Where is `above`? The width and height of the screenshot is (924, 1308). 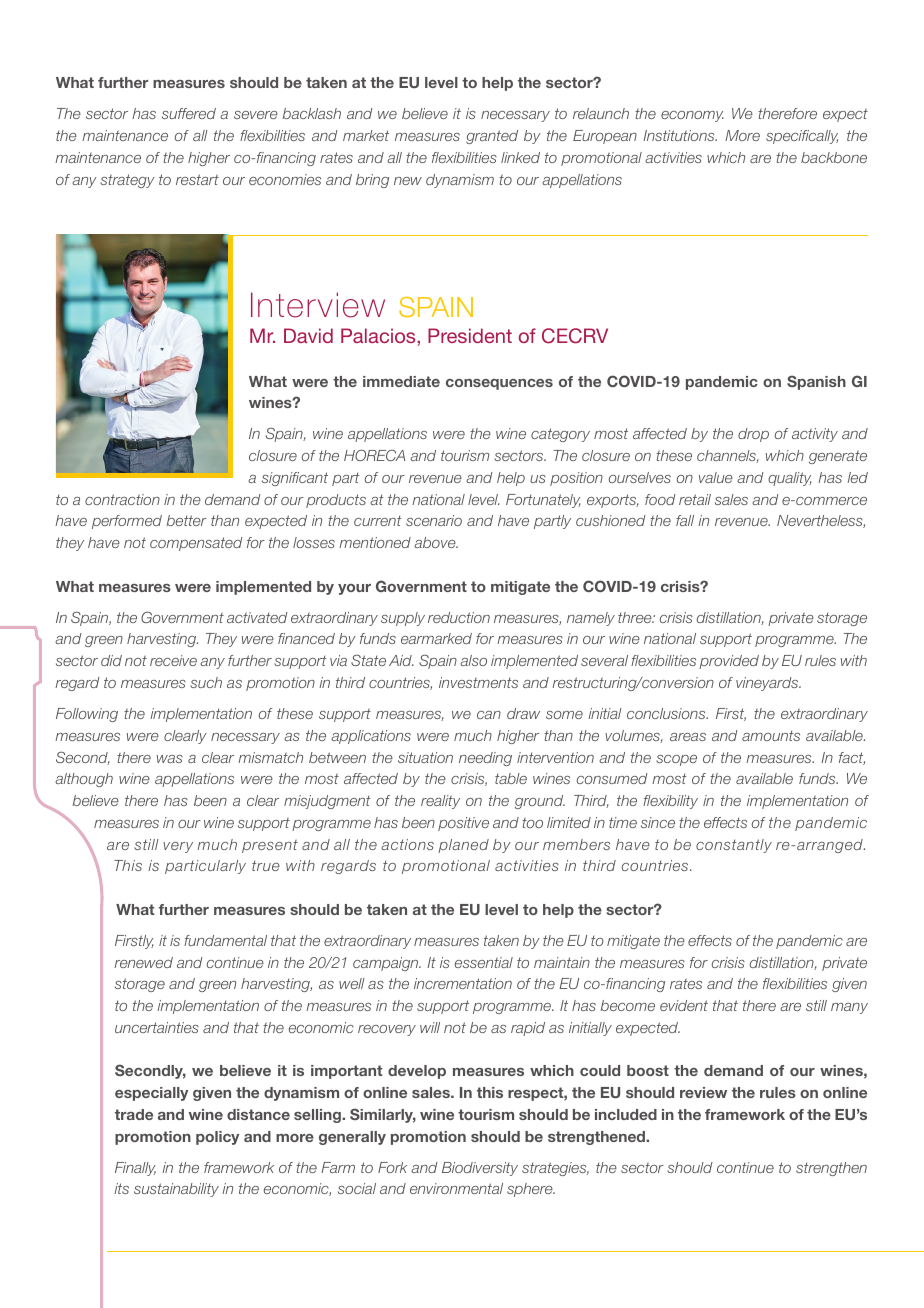
above is located at coordinates (436, 542).
